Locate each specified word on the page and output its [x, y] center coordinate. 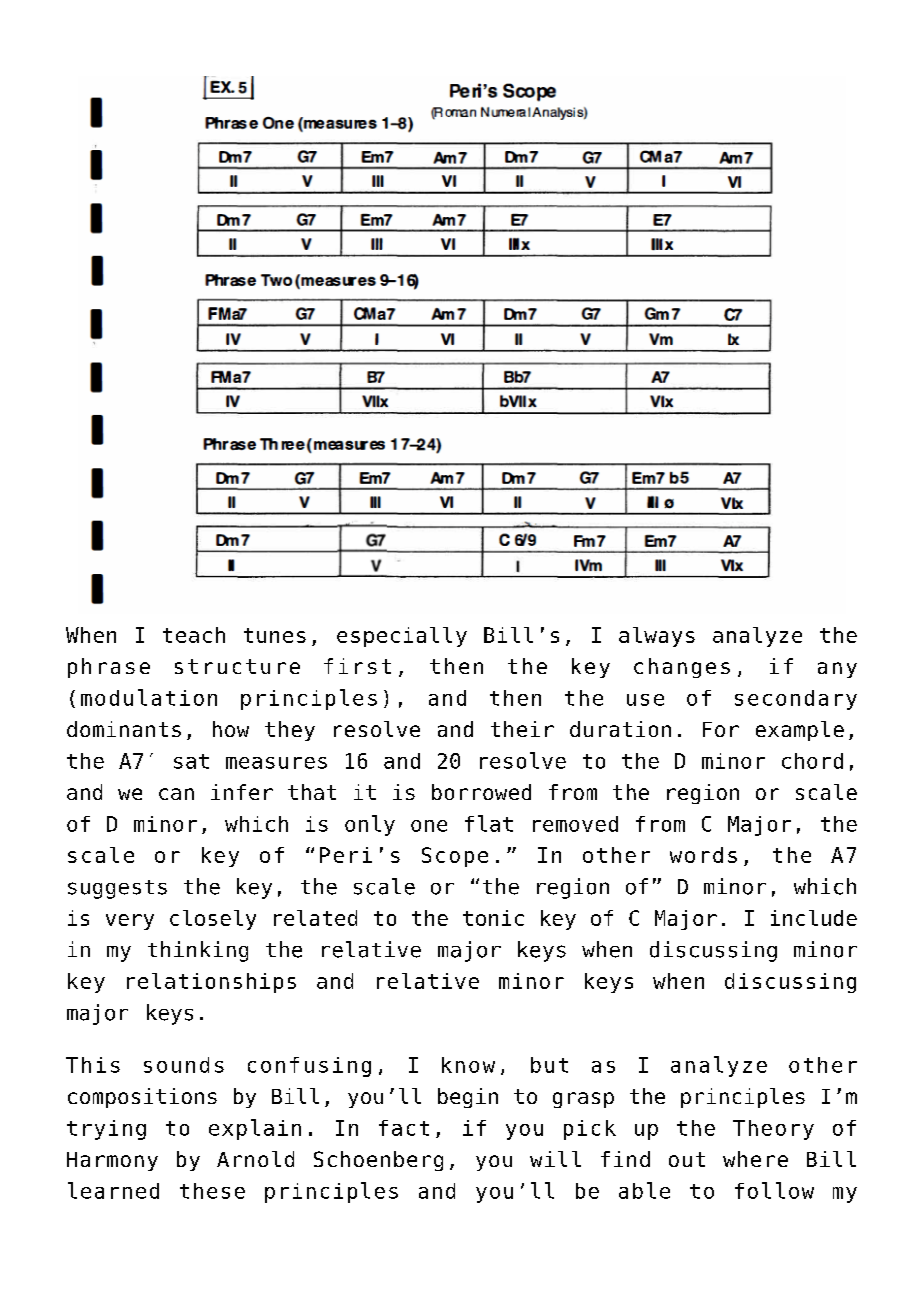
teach [194, 635]
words [703, 855]
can [176, 794]
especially [402, 637]
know [468, 1065]
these [212, 1191]
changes [682, 668]
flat [489, 823]
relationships [211, 983]
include [814, 918]
